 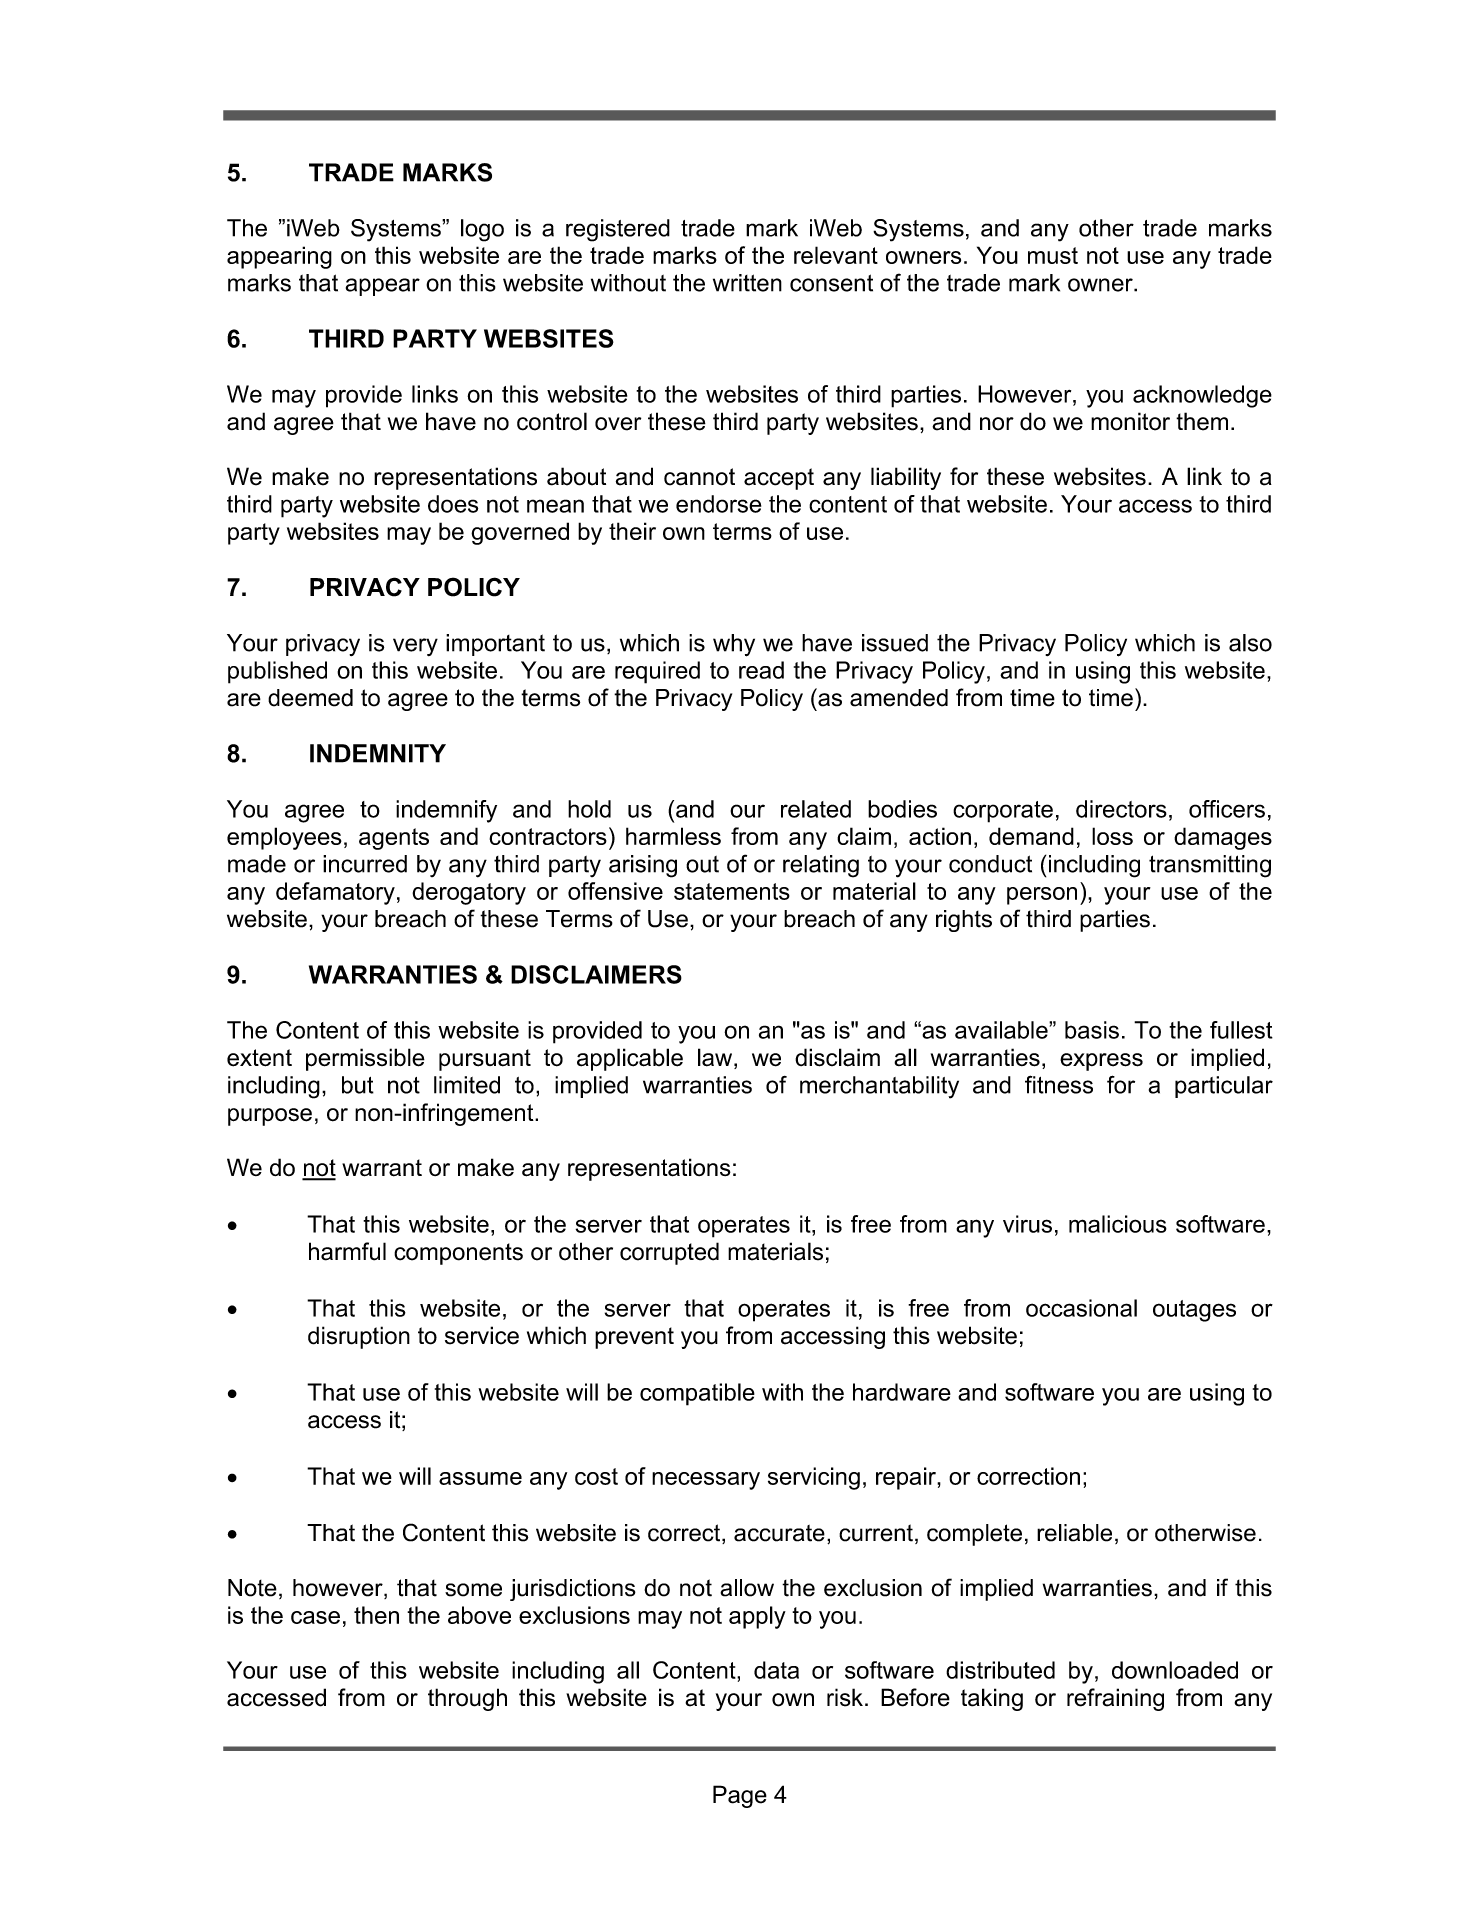 I want to click on why, so click(x=734, y=645).
